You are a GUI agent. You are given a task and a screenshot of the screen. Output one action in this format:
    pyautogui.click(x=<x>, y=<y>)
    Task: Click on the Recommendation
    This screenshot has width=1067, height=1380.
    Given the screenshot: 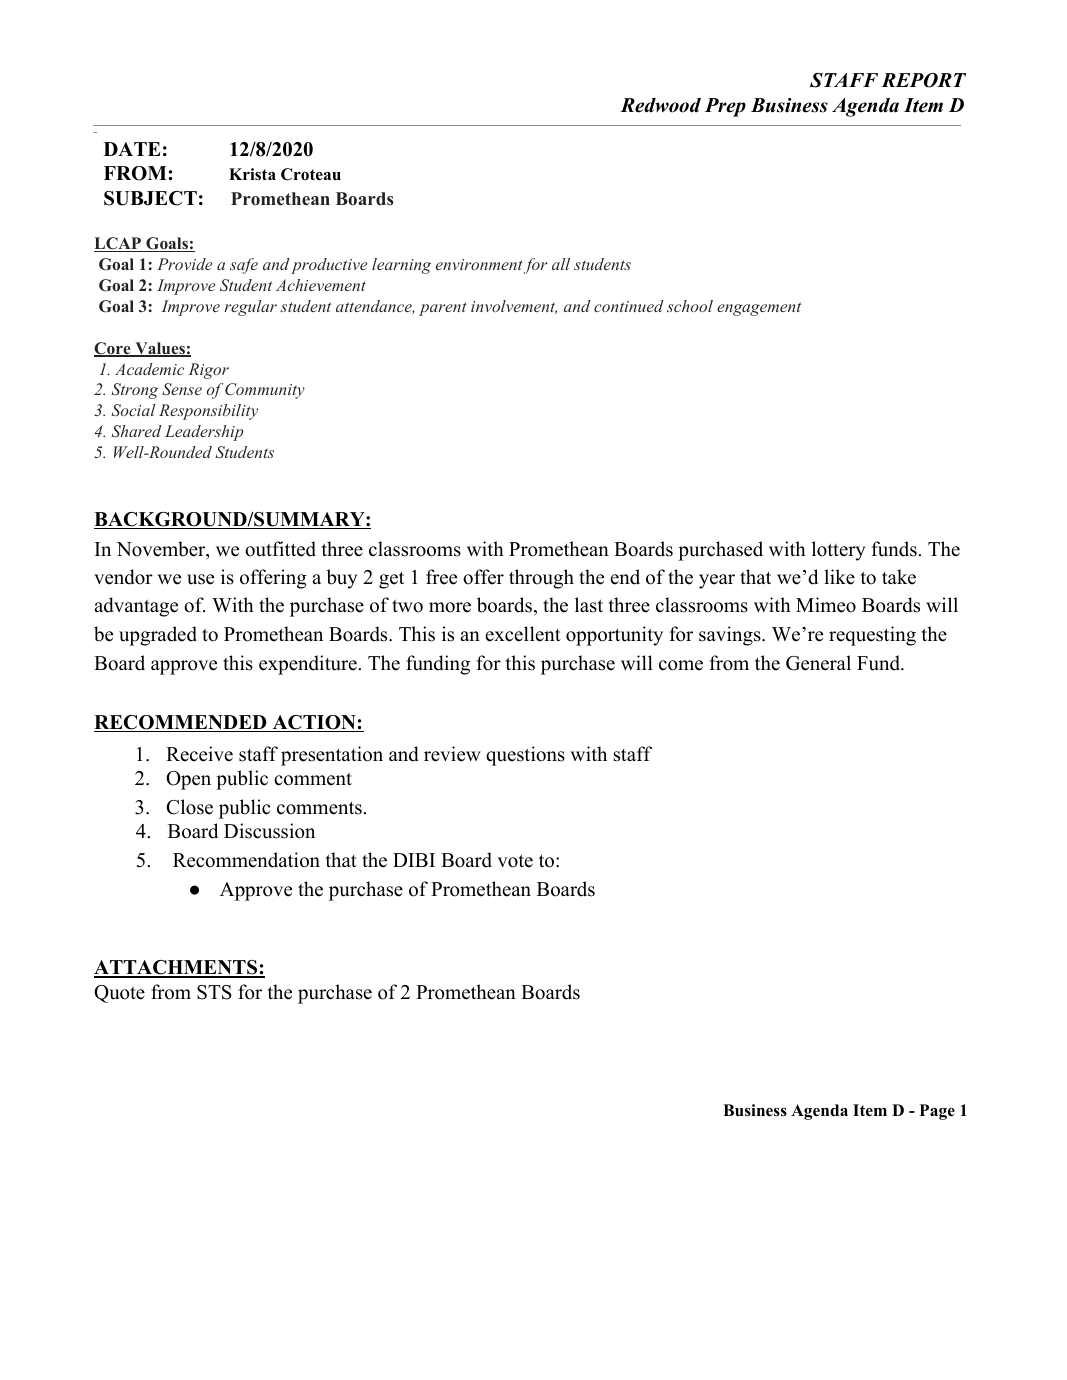 What is the action you would take?
    pyautogui.click(x=246, y=860)
